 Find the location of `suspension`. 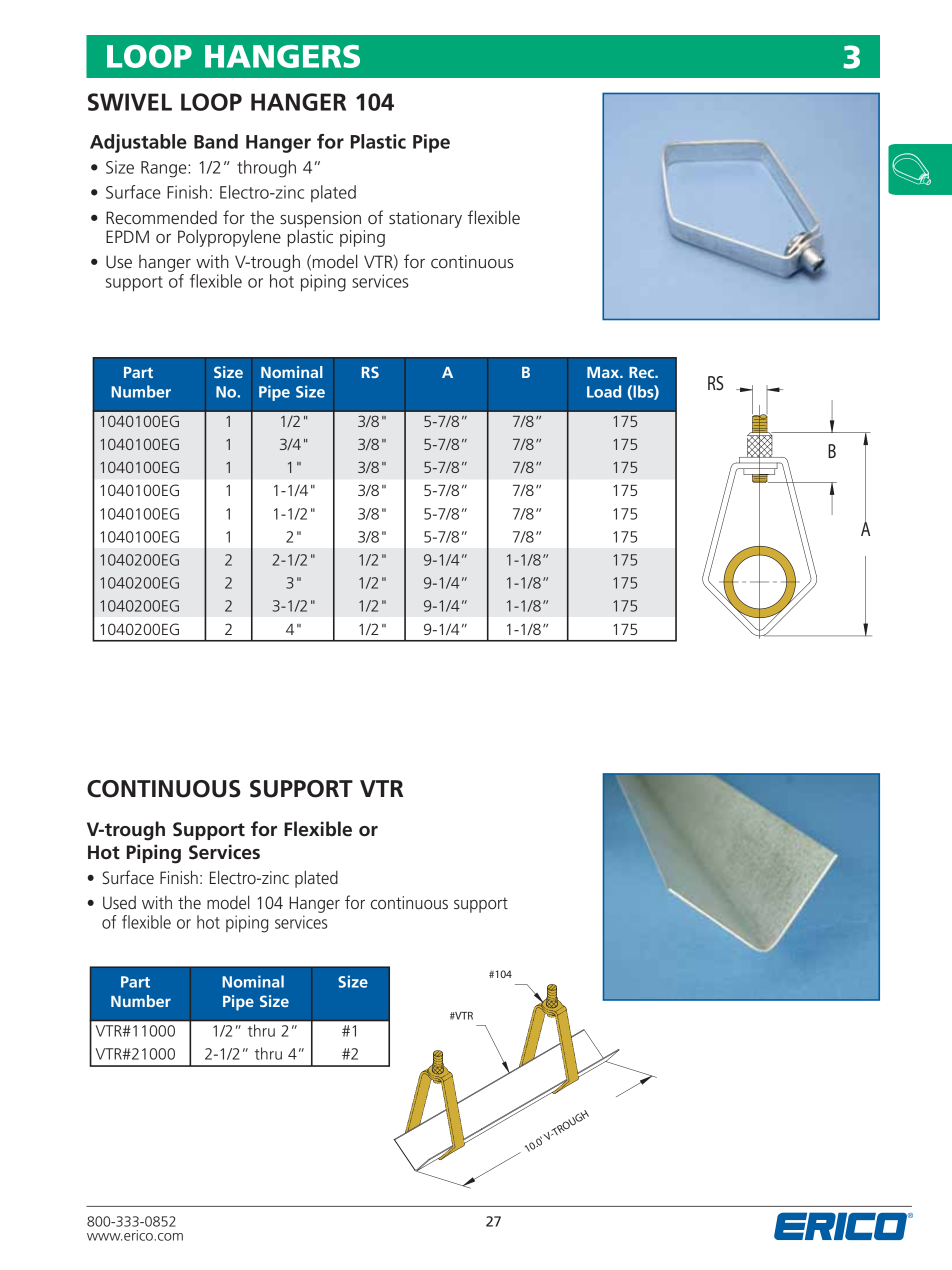

suspension is located at coordinates (320, 219).
